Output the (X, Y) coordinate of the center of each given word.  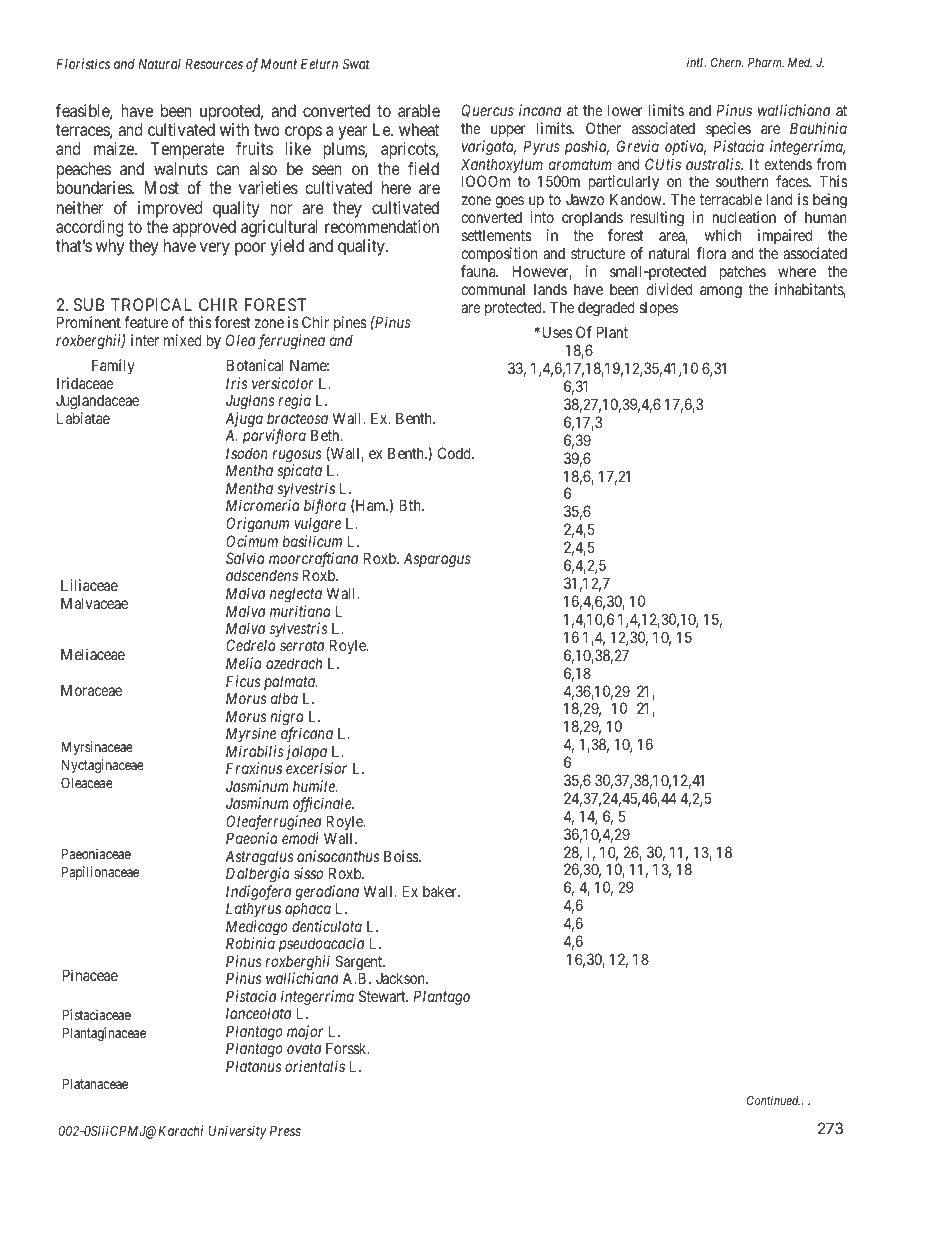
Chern (727, 62)
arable (419, 110)
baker (441, 891)
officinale (323, 805)
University (237, 1132)
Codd (455, 453)
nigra (287, 719)
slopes (658, 308)
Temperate (187, 150)
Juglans (250, 403)
